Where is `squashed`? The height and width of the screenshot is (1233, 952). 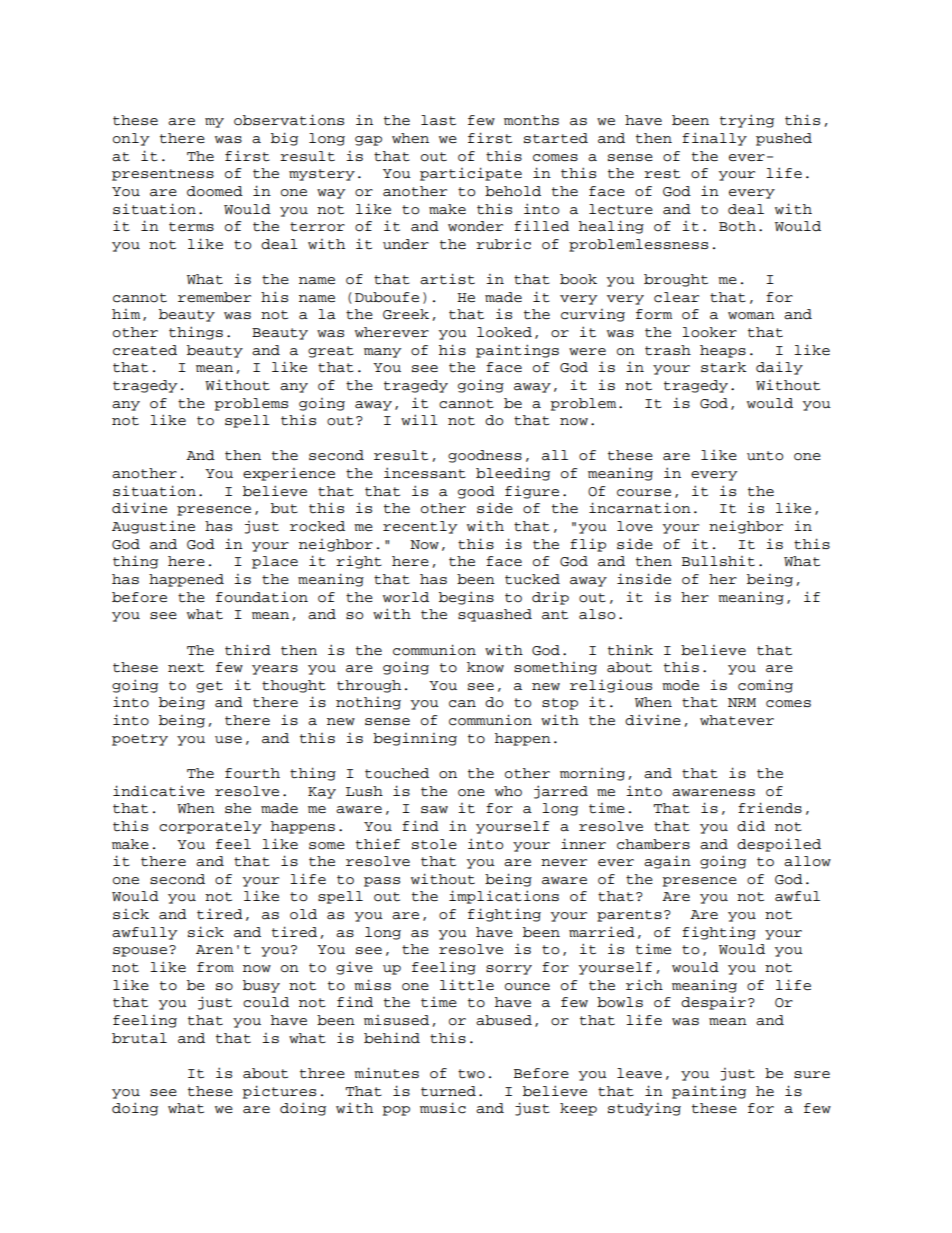 squashed is located at coordinates (495, 615).
